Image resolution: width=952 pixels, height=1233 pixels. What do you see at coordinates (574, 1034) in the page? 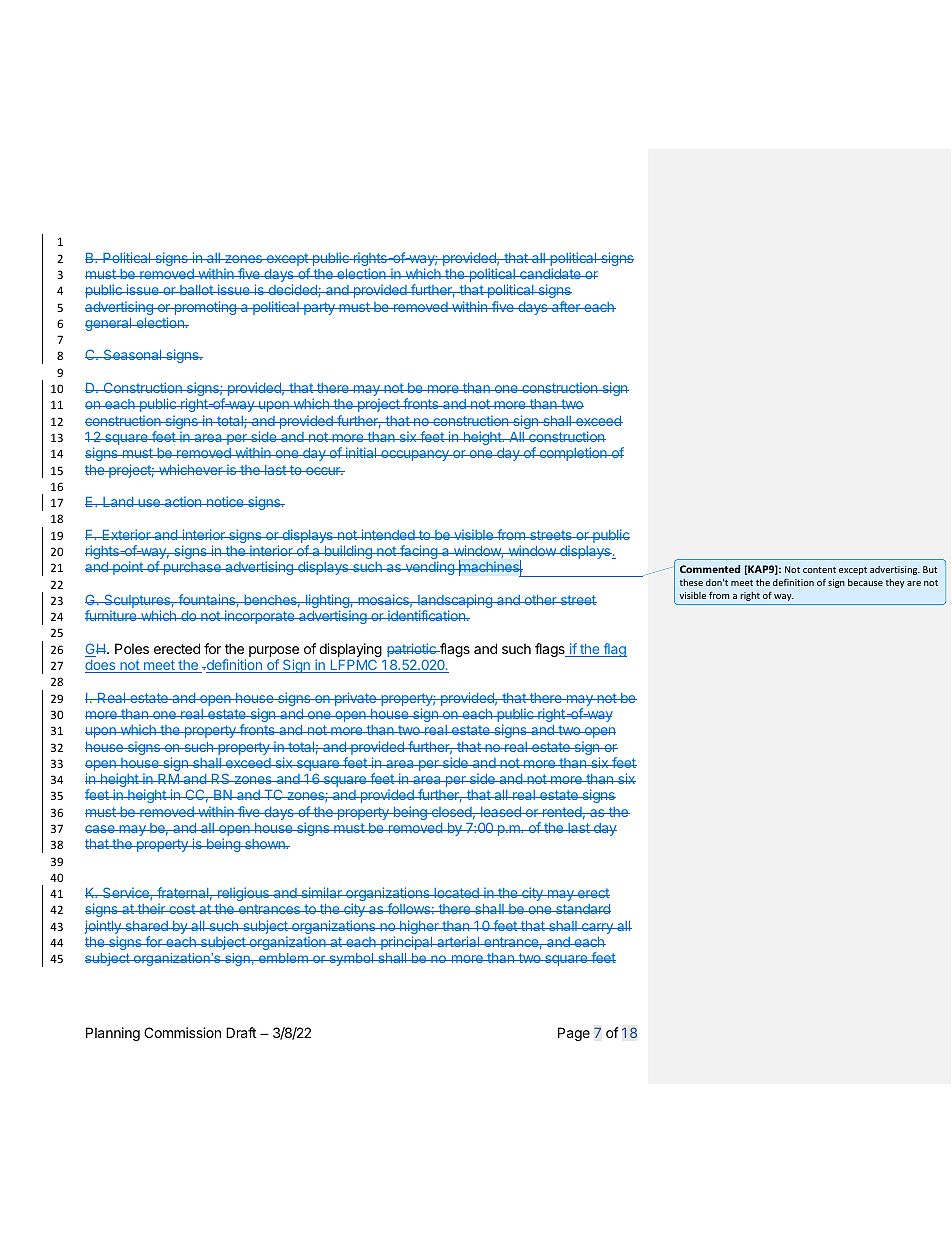
I see `Page` at bounding box center [574, 1034].
